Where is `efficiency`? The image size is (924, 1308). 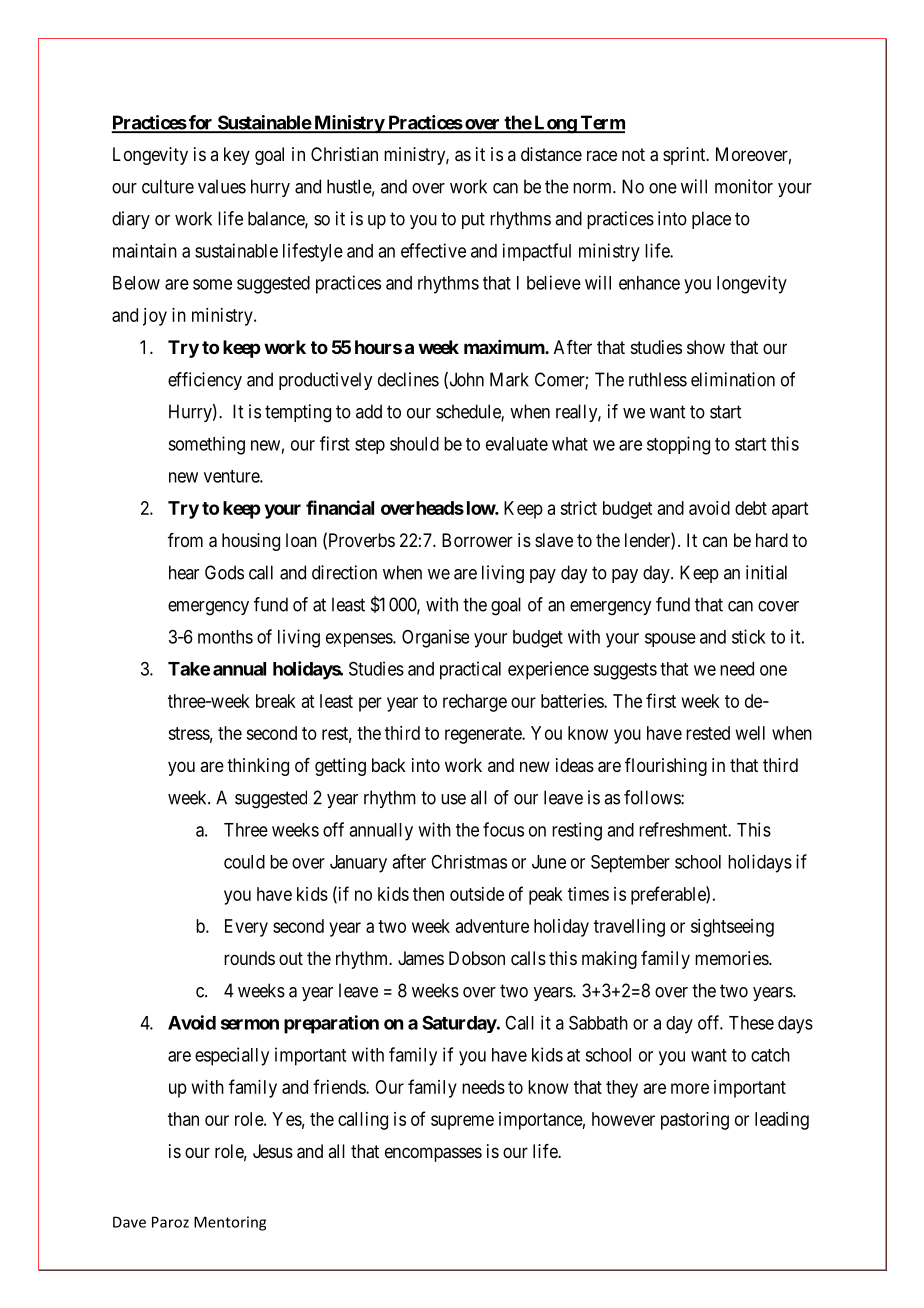 efficiency is located at coordinates (205, 381).
